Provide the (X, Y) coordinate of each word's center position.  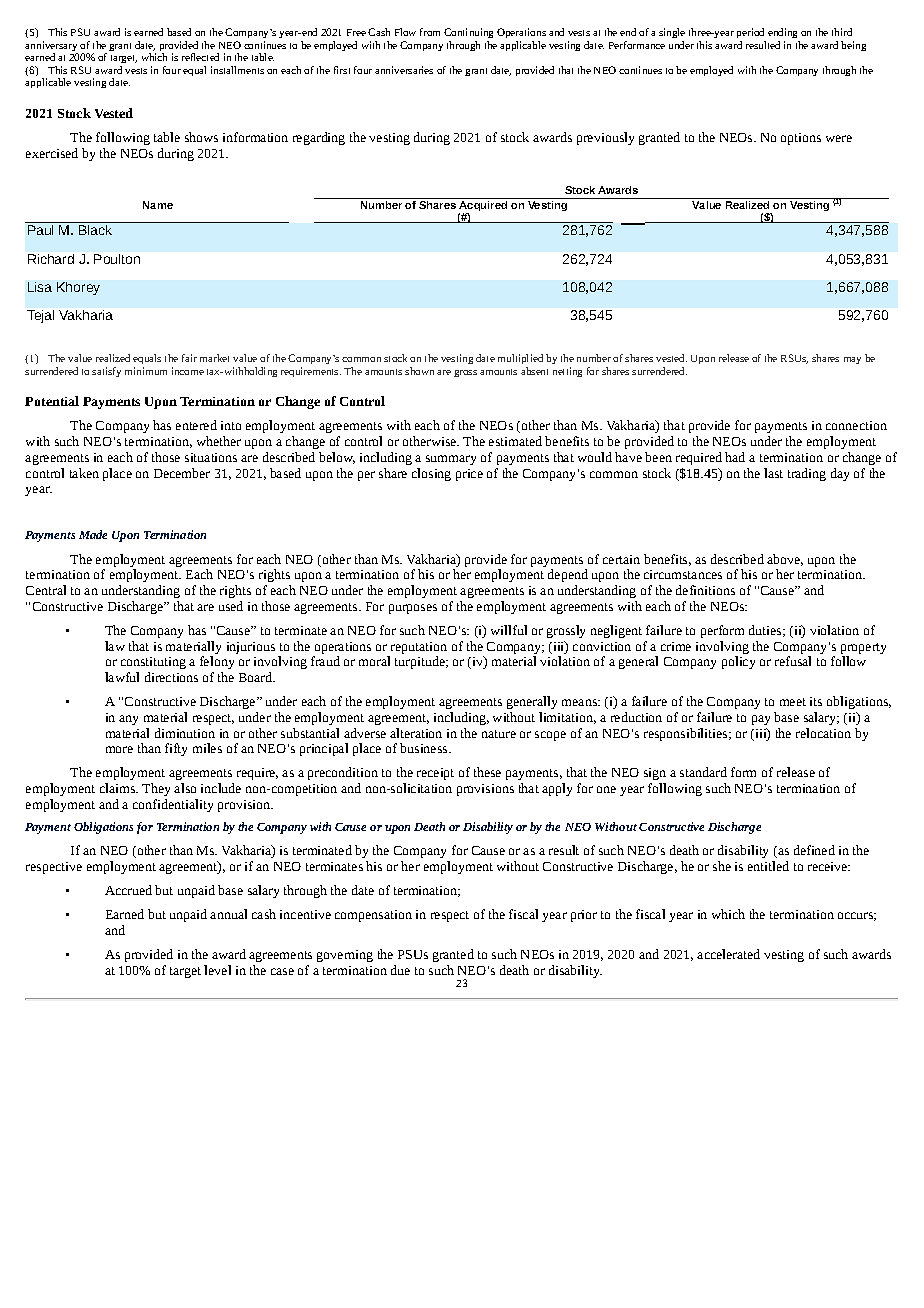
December (182, 473)
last (773, 473)
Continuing (468, 33)
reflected (200, 57)
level (217, 970)
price (469, 475)
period (750, 33)
